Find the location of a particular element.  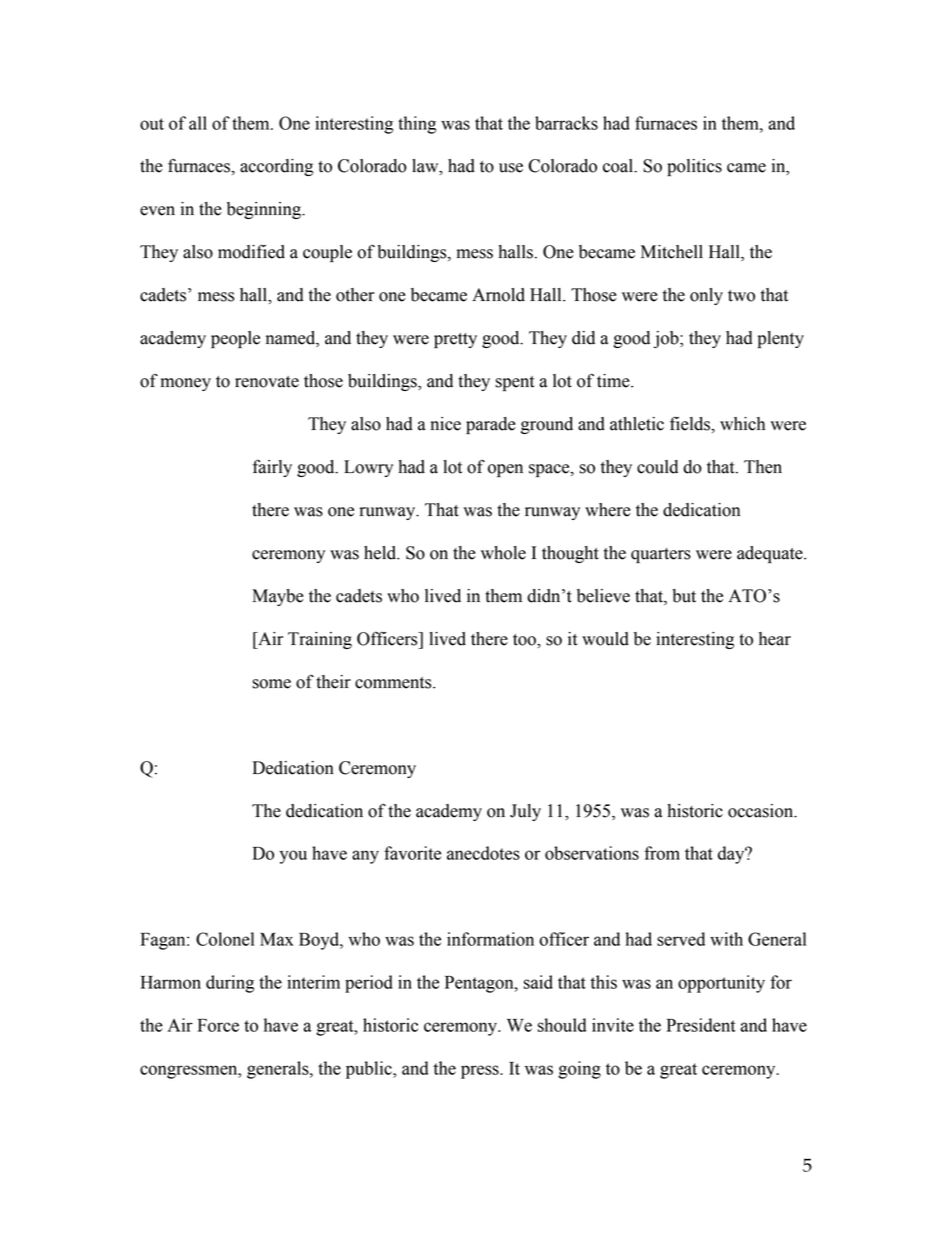

Maybe is located at coordinates (278, 597).
